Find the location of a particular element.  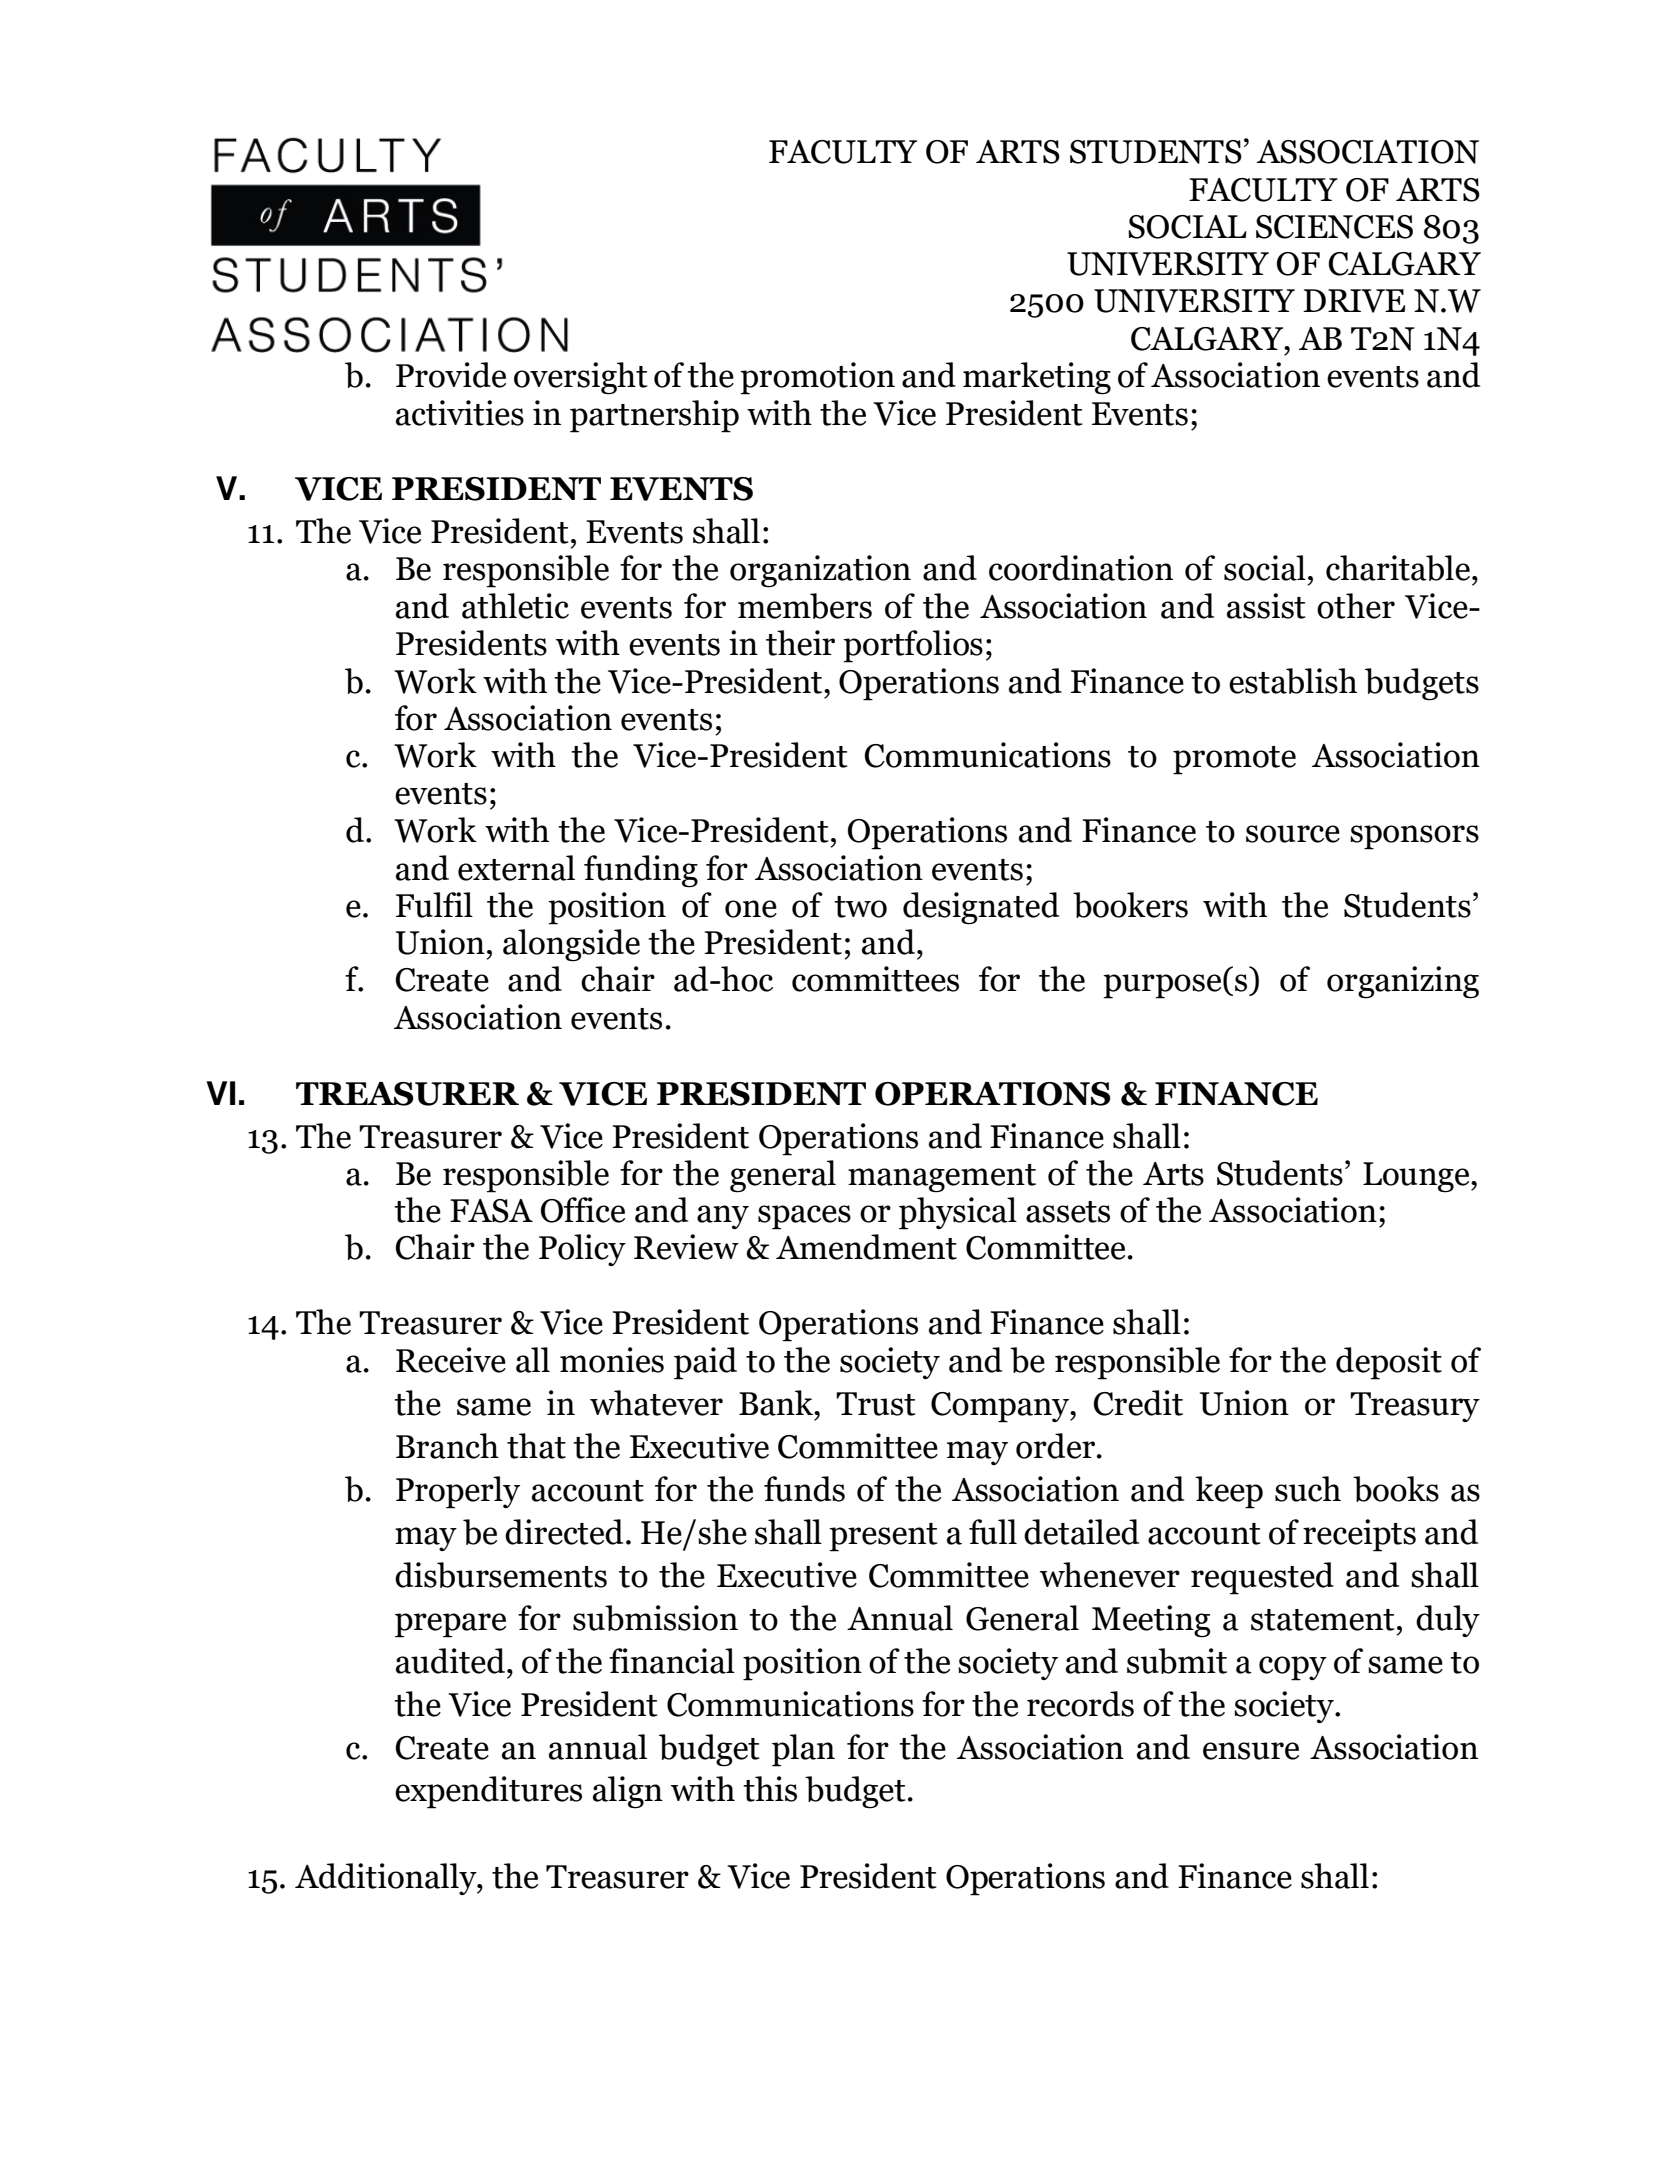

portfolios is located at coordinates (913, 646).
